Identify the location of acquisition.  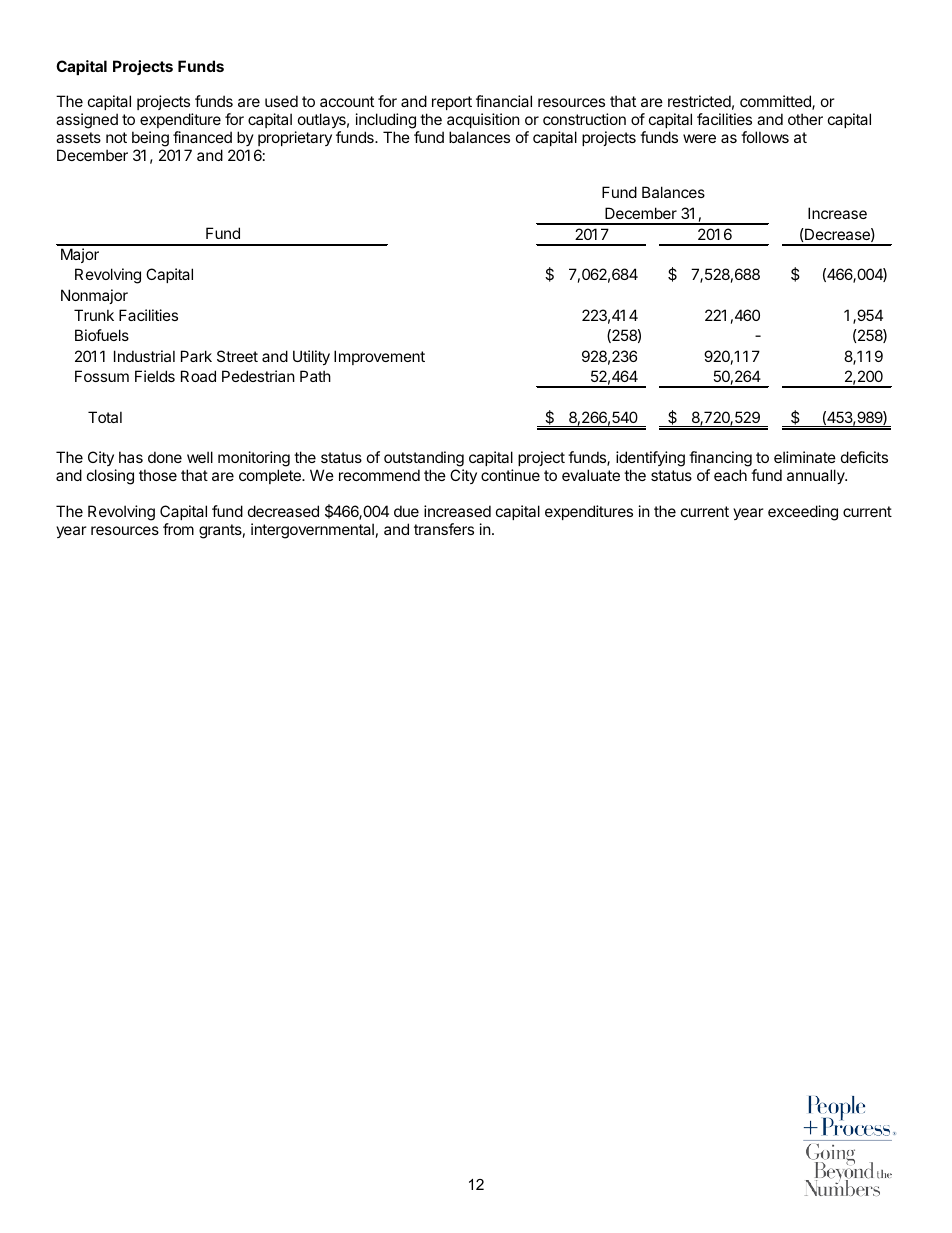
(483, 122).
